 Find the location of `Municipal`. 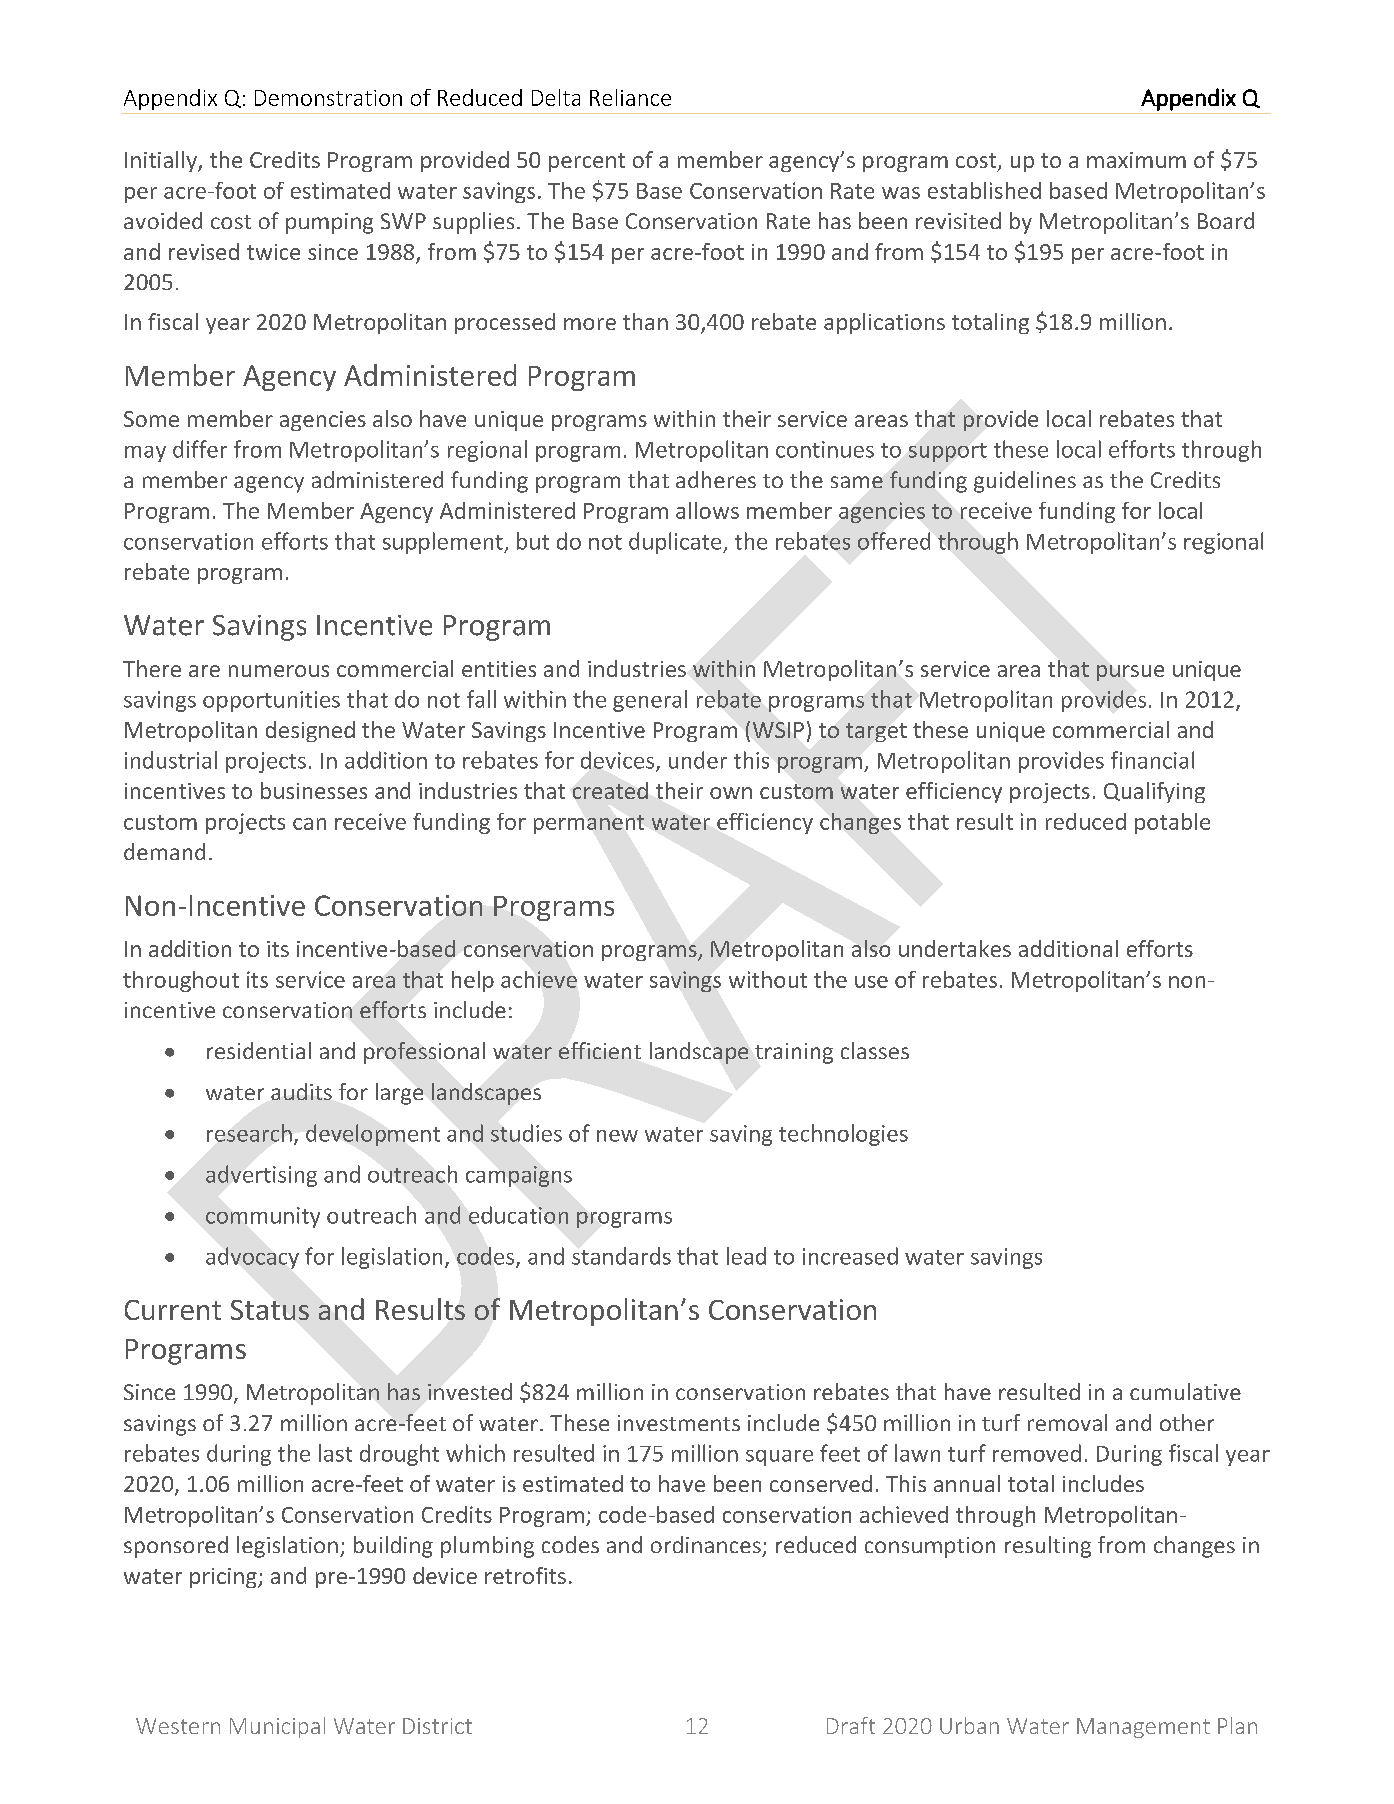

Municipal is located at coordinates (277, 1727).
